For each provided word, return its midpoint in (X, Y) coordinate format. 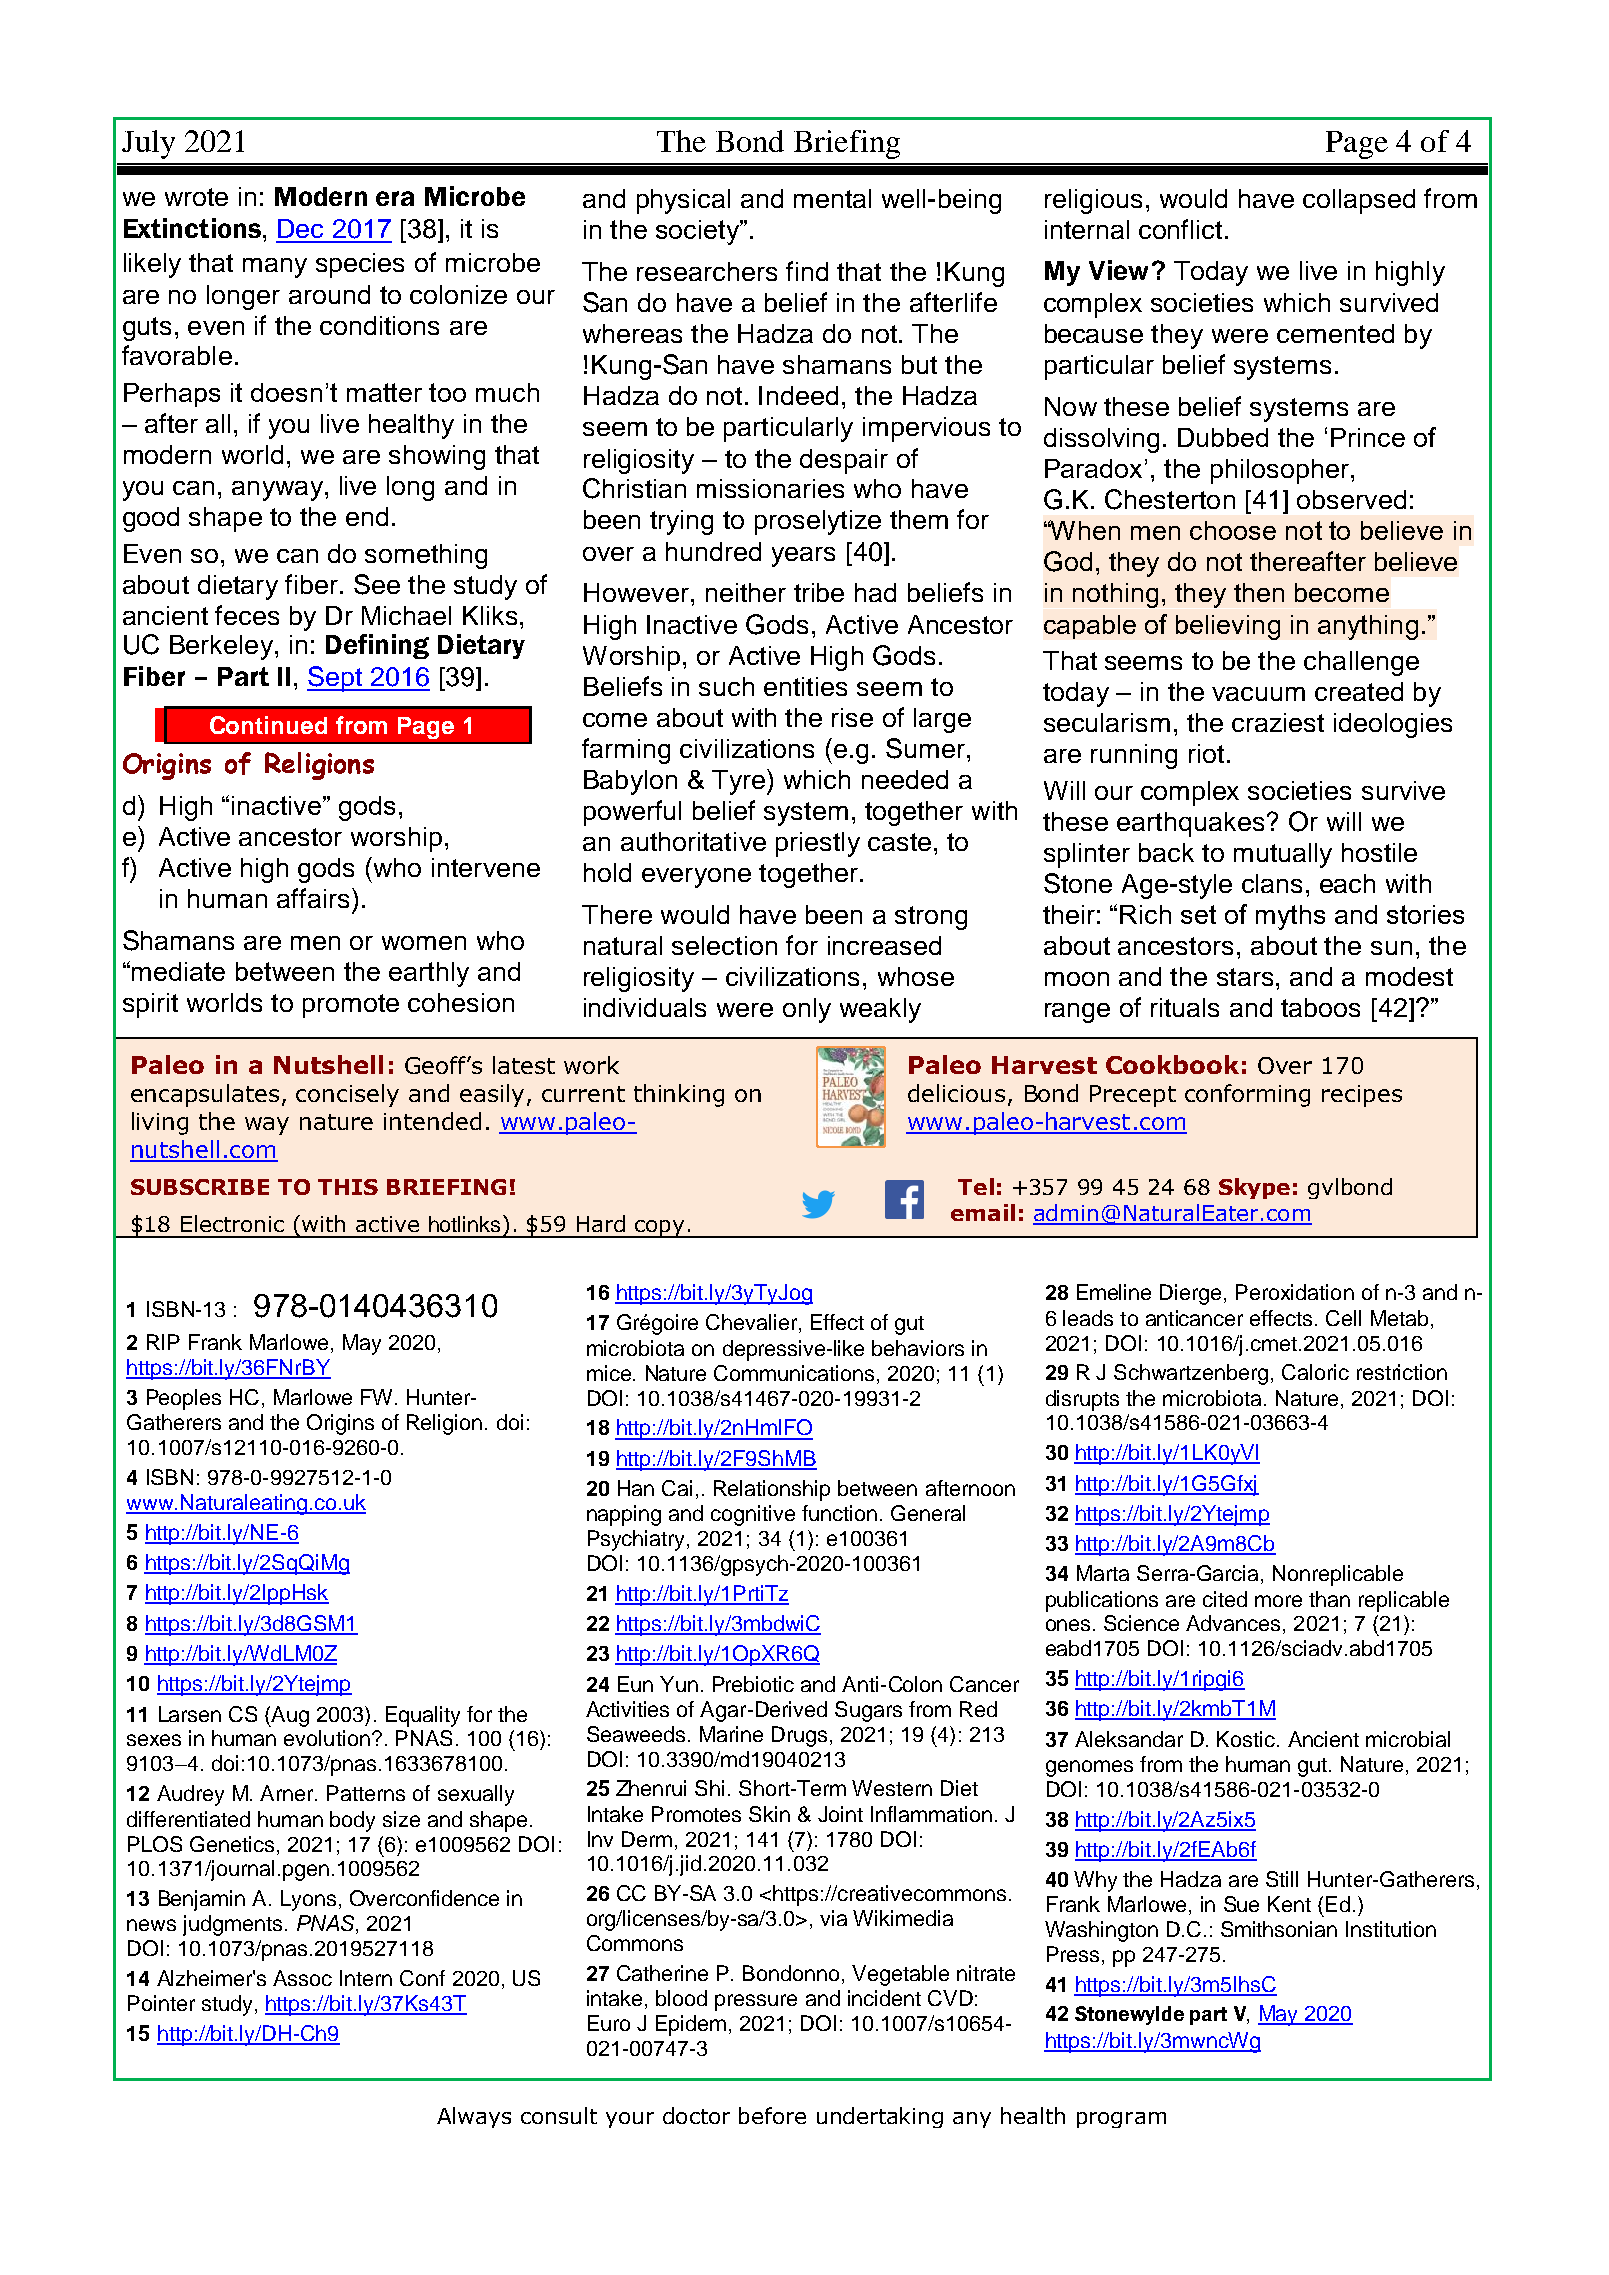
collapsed (1359, 201)
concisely (347, 1095)
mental (832, 198)
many (275, 268)
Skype (1254, 1188)
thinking (679, 1095)
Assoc (302, 1978)
